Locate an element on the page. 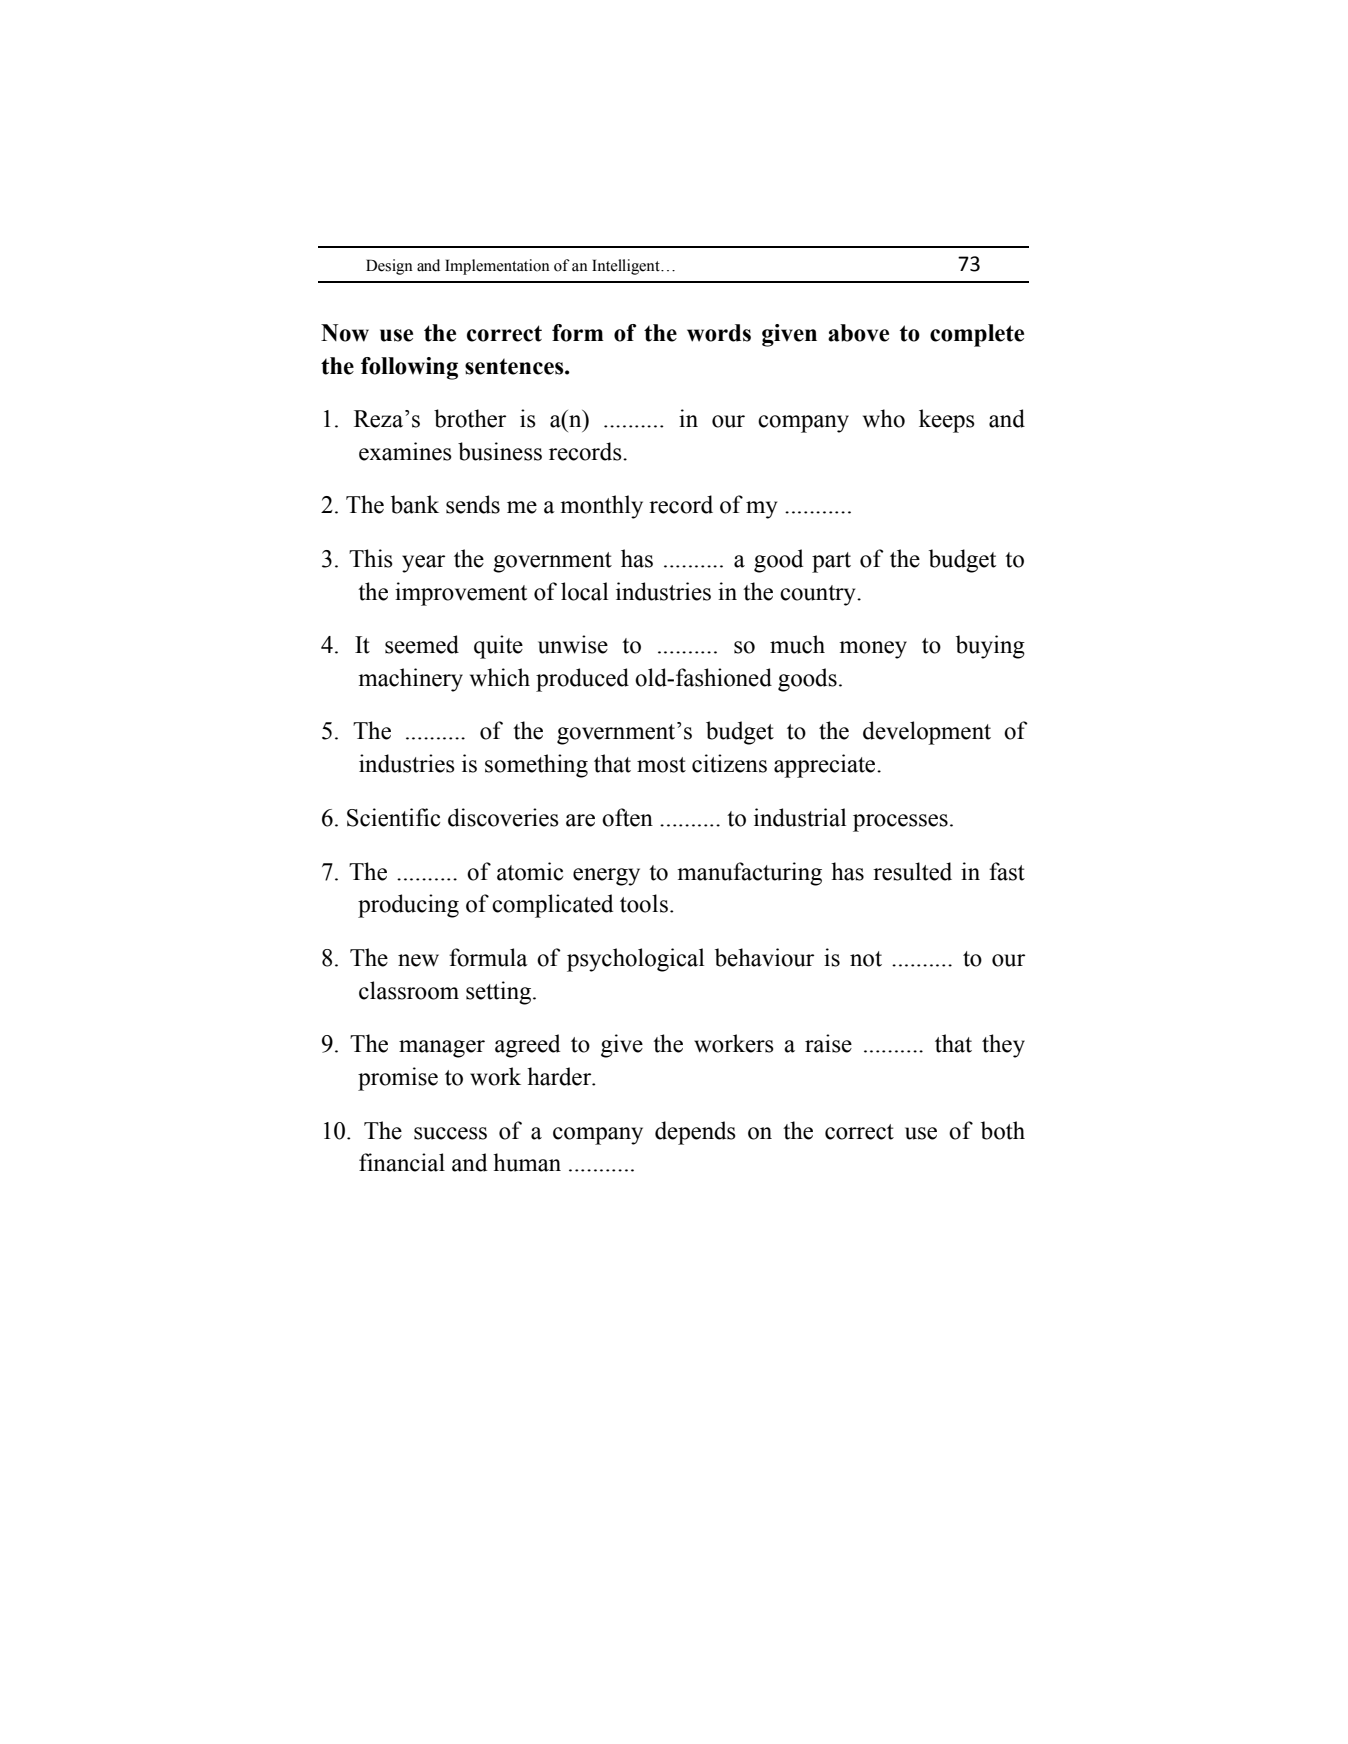  development is located at coordinates (927, 733).
